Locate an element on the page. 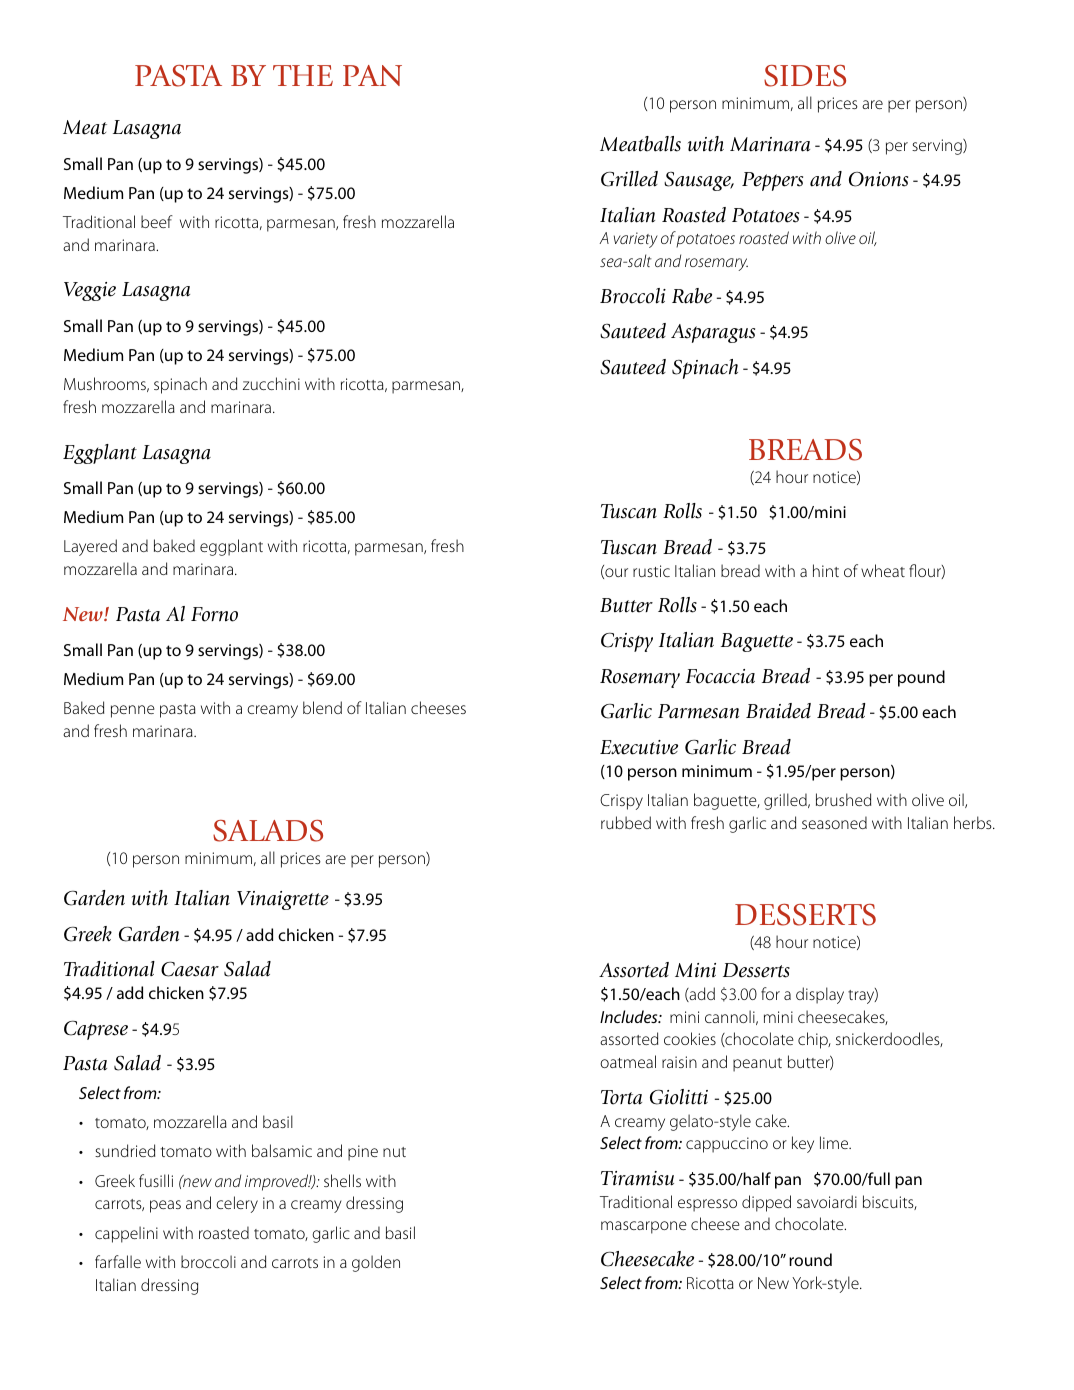 The image size is (1074, 1390). THE is located at coordinates (303, 75).
